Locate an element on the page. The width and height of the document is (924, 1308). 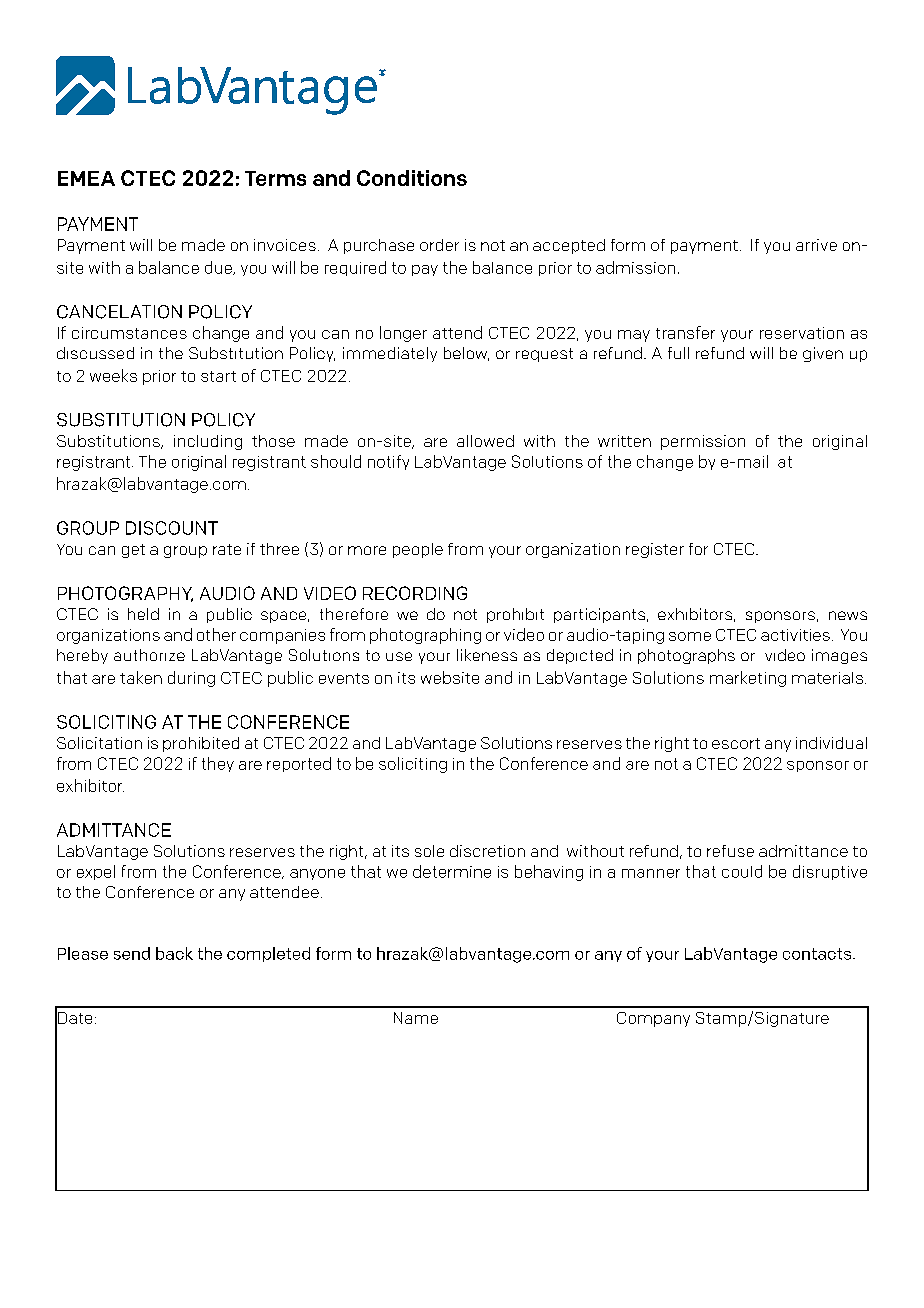
back is located at coordinates (174, 953).
